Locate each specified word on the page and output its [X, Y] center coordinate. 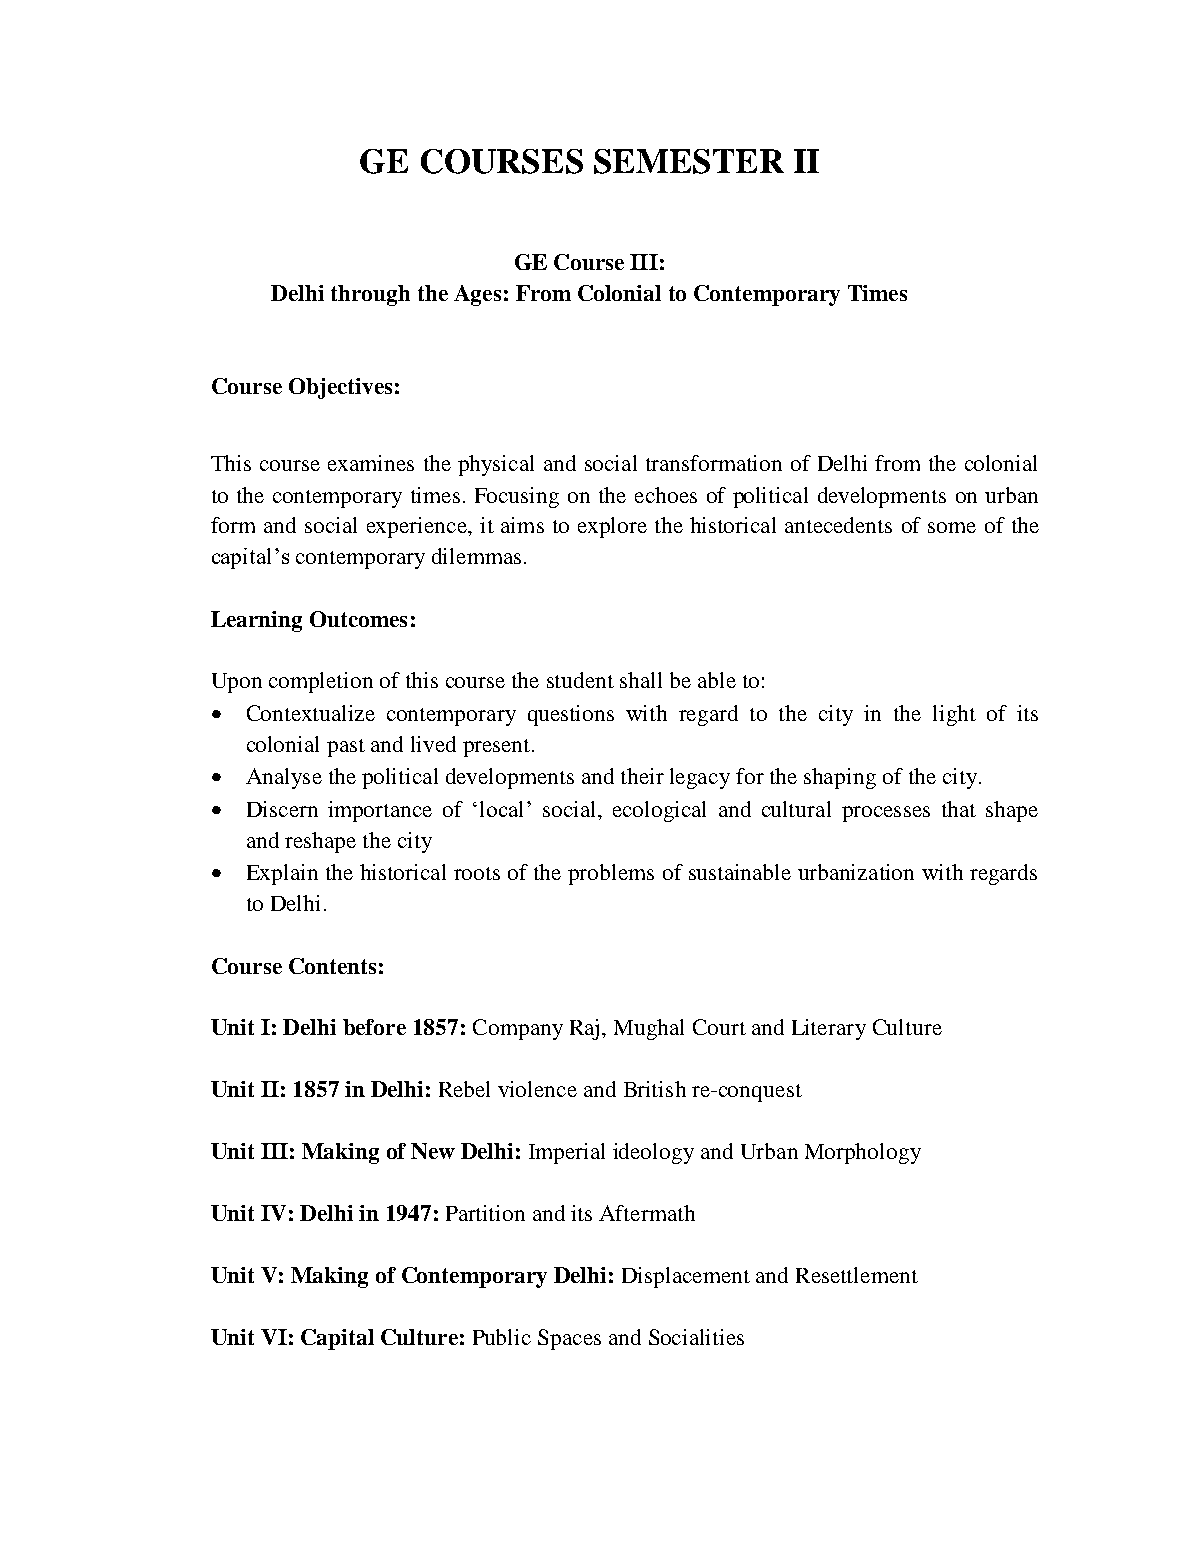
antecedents [838, 525]
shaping [840, 778]
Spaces [569, 1339]
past [346, 748]
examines [371, 463]
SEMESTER [689, 161]
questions [571, 715]
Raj [584, 1029]
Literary [829, 1029]
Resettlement [857, 1275]
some [952, 527]
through [370, 295]
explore [612, 527]
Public [502, 1337]
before [374, 1027]
